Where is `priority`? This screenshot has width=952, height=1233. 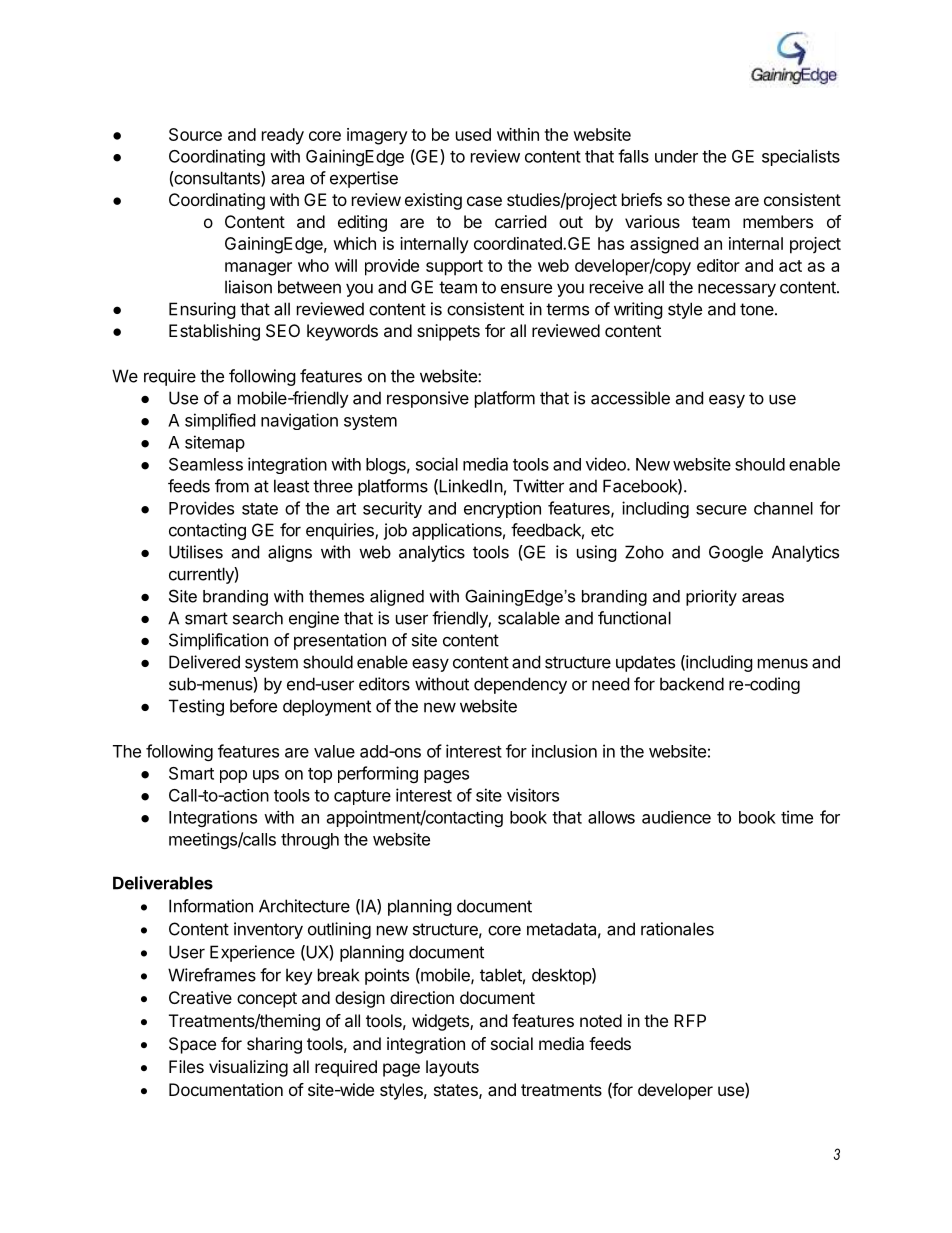 priority is located at coordinates (711, 598).
